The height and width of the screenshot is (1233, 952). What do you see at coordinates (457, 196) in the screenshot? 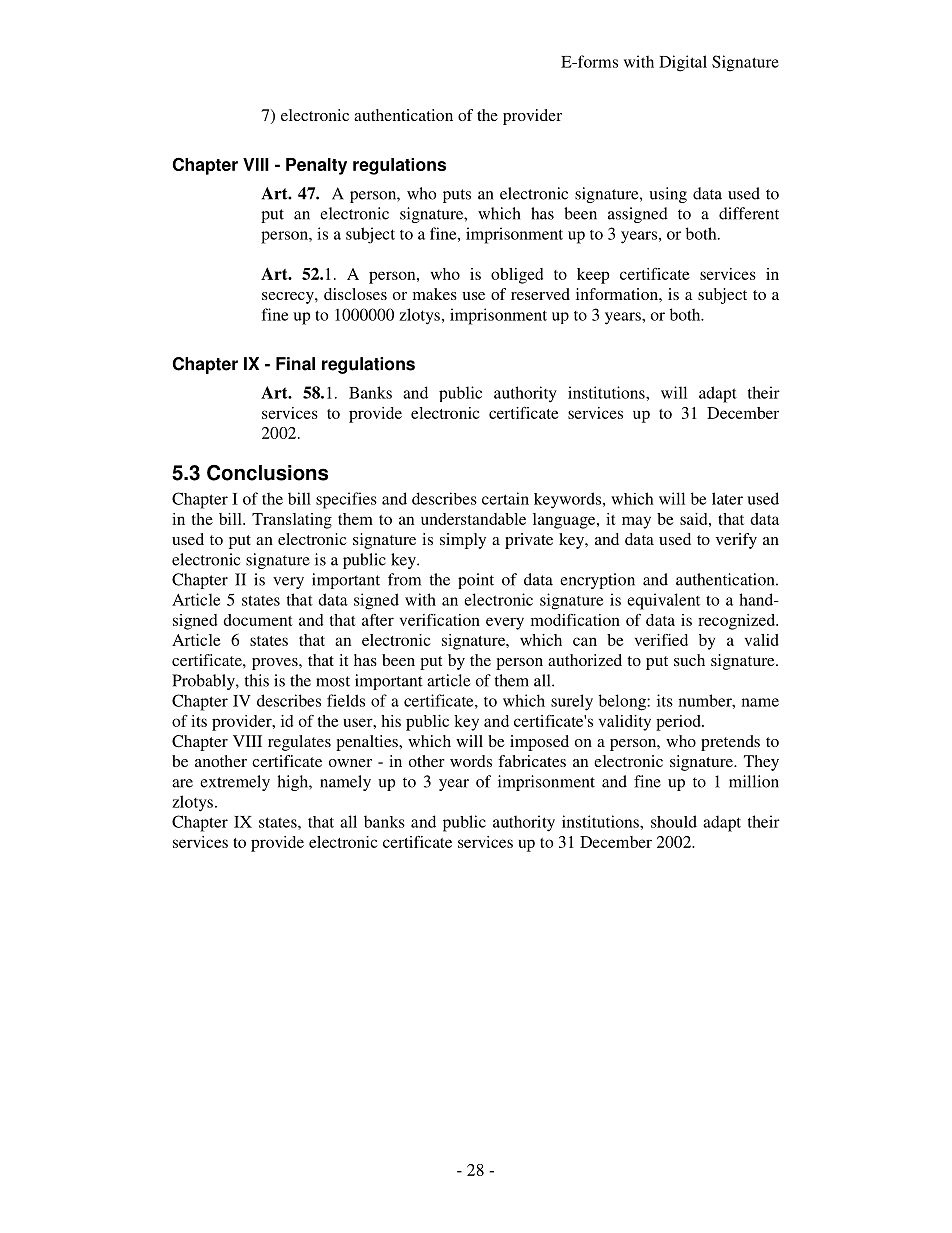
I see `puts` at bounding box center [457, 196].
